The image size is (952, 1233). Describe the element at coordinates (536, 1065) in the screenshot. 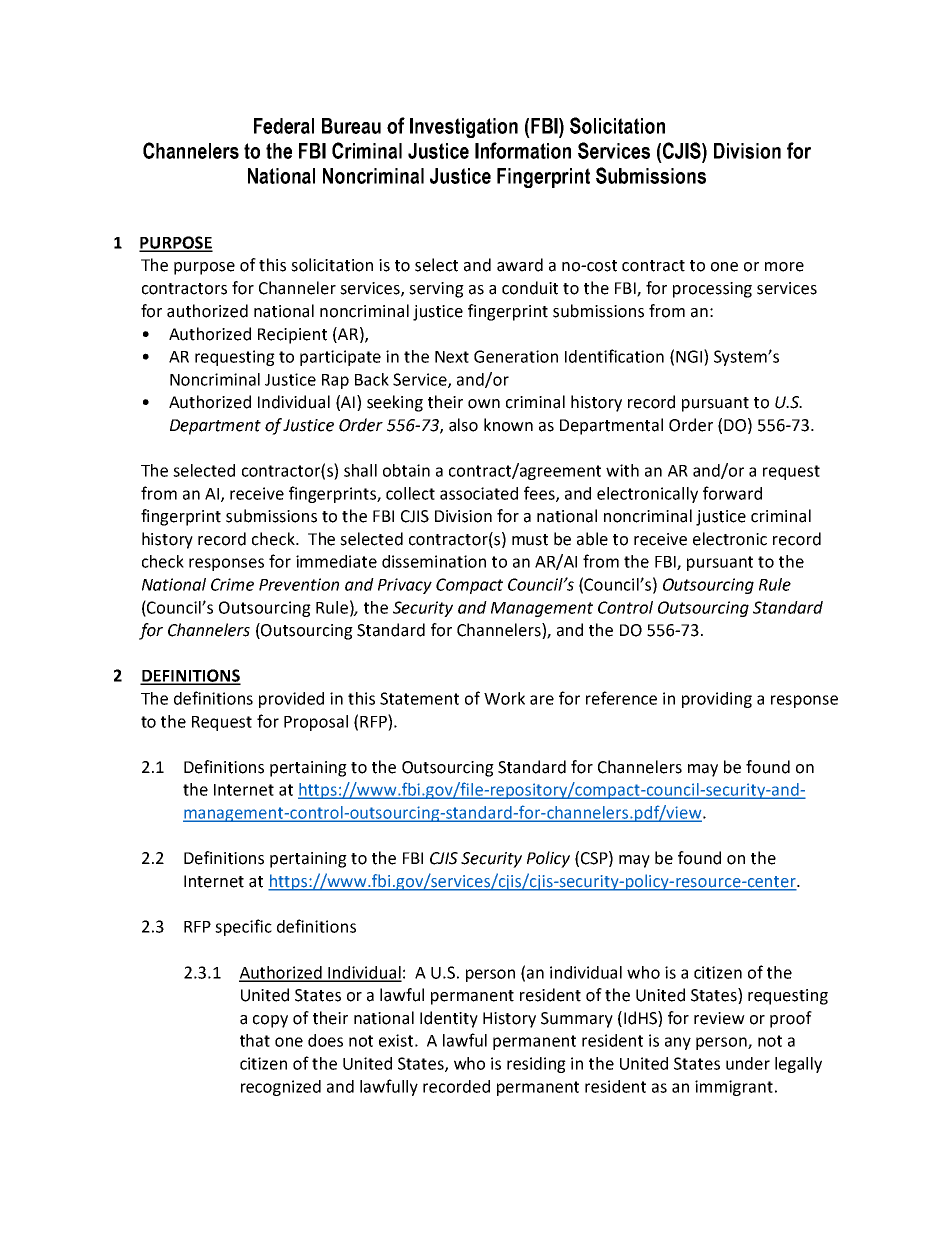

I see `residing` at that location.
